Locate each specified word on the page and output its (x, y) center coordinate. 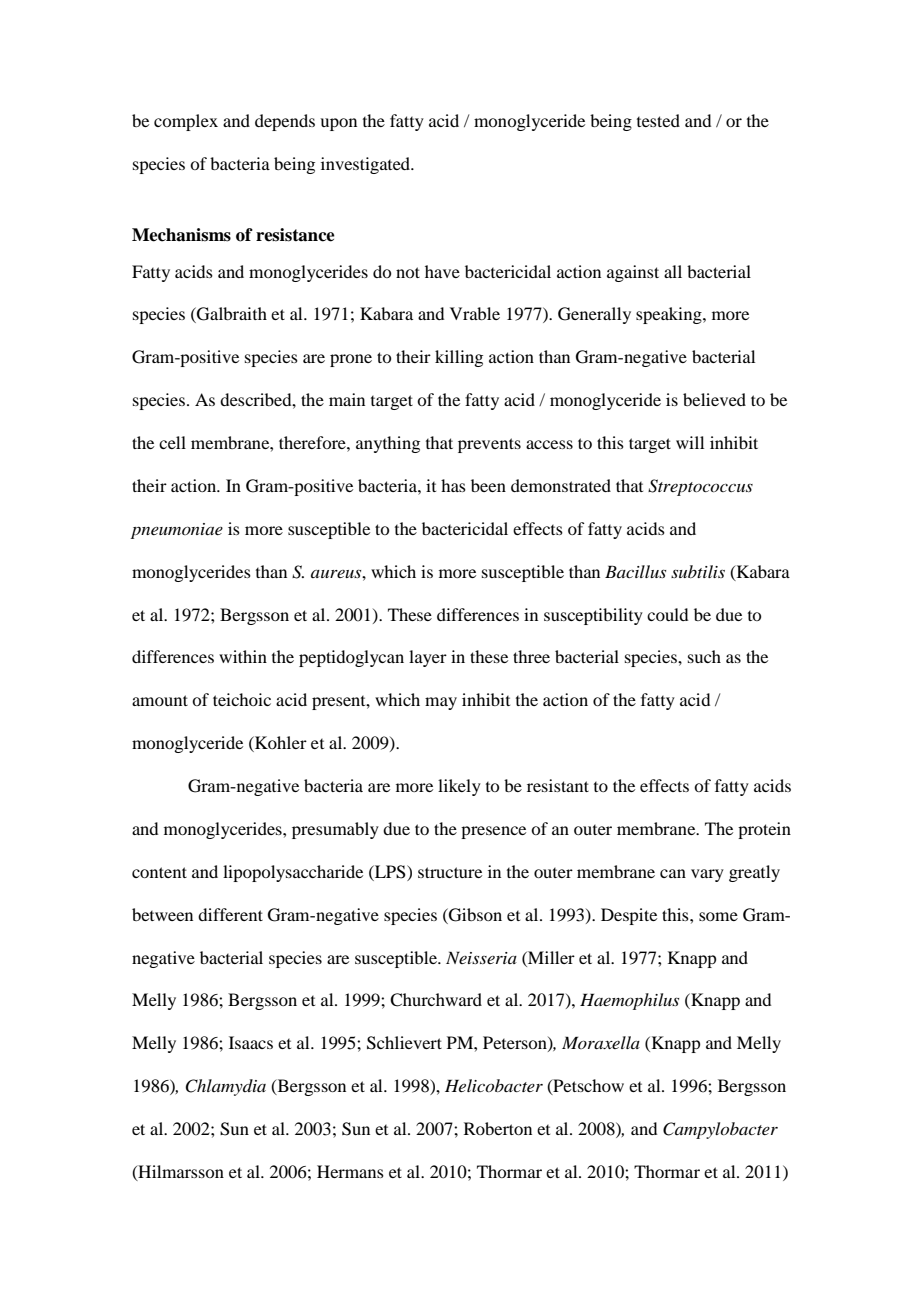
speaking (670, 315)
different (230, 914)
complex (186, 122)
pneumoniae (177, 531)
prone (351, 360)
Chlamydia (225, 1087)
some (718, 916)
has (453, 485)
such (704, 656)
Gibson (474, 915)
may (441, 703)
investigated (367, 165)
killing (459, 358)
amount (160, 700)
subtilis (698, 571)
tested (658, 120)
